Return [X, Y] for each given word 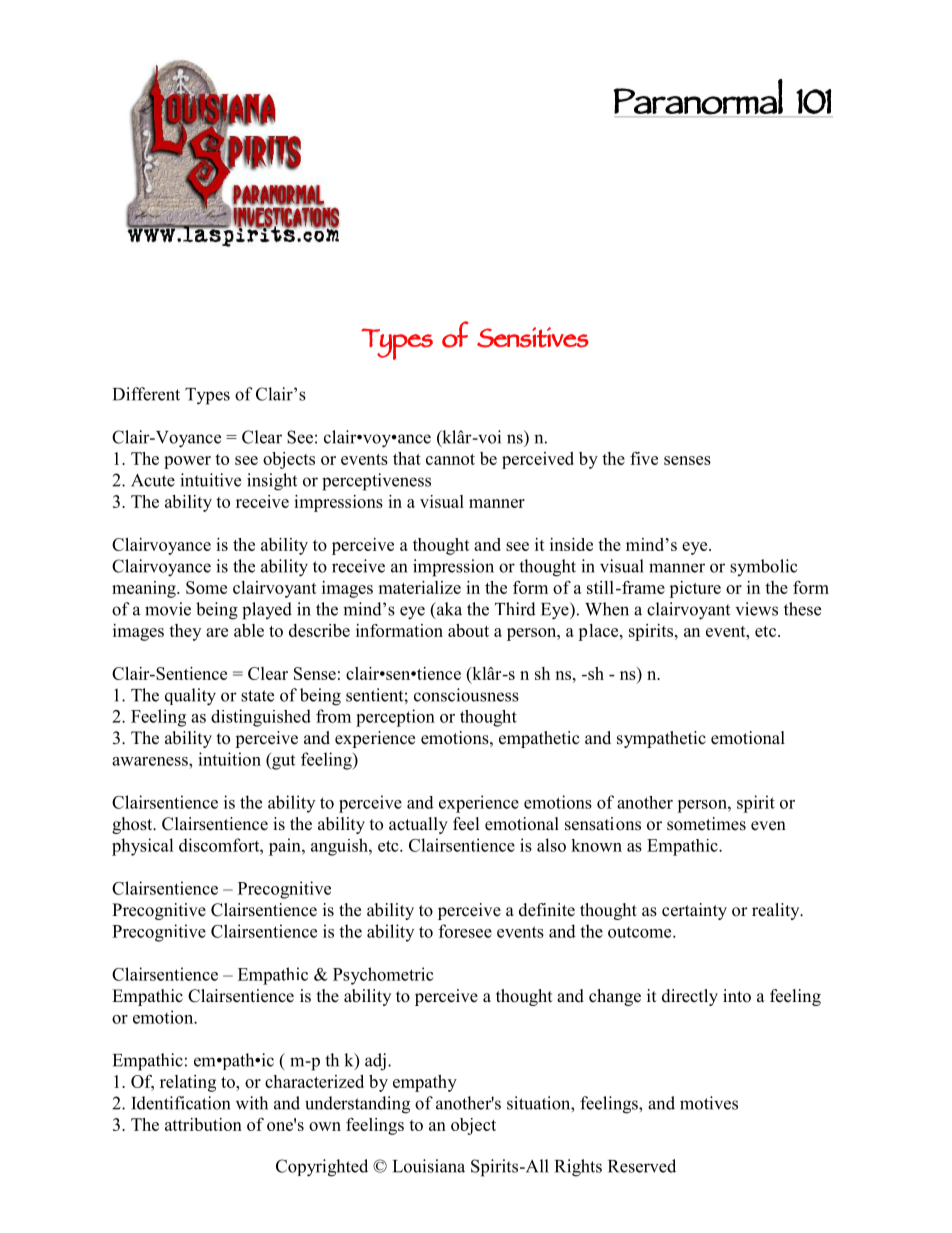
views [757, 609]
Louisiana [429, 1166]
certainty [694, 911]
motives [709, 1103]
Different [146, 394]
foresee [465, 931]
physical [142, 847]
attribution [203, 1124]
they [185, 632]
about [468, 630]
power [187, 462]
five [644, 458]
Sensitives [533, 337]
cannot [450, 459]
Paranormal [698, 97]
